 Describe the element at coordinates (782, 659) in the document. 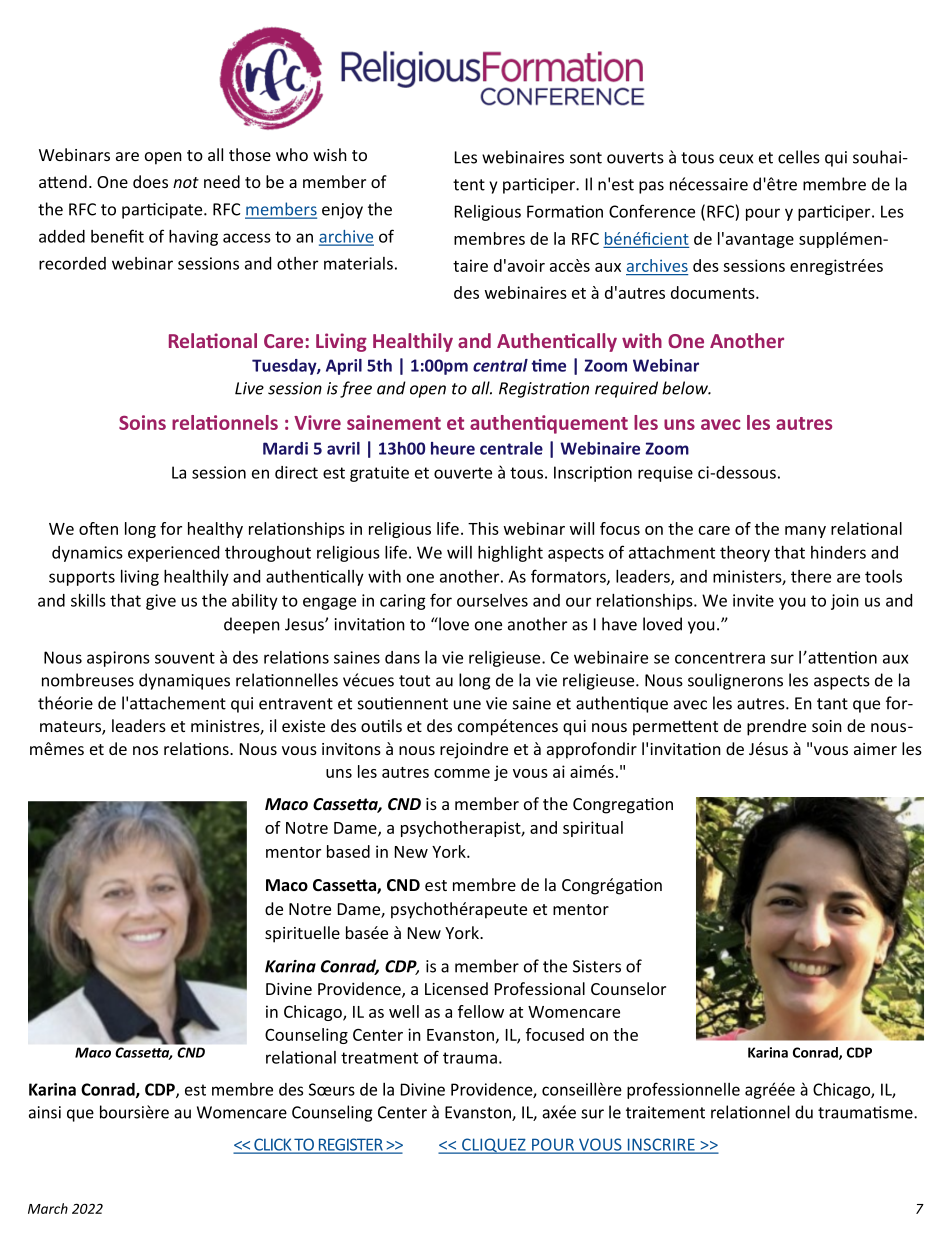

I see `sur` at that location.
